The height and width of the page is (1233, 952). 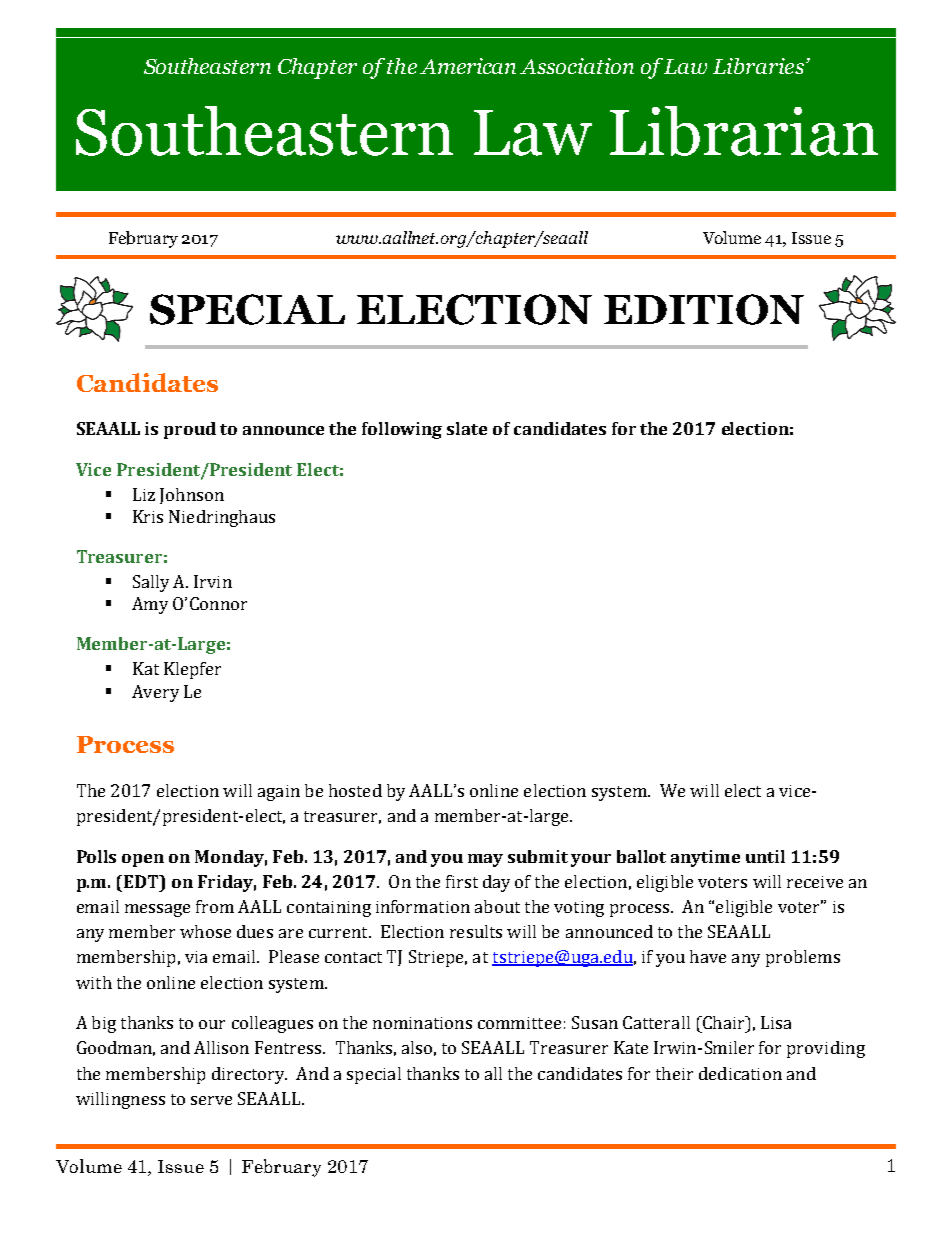 I want to click on slate, so click(x=467, y=428).
